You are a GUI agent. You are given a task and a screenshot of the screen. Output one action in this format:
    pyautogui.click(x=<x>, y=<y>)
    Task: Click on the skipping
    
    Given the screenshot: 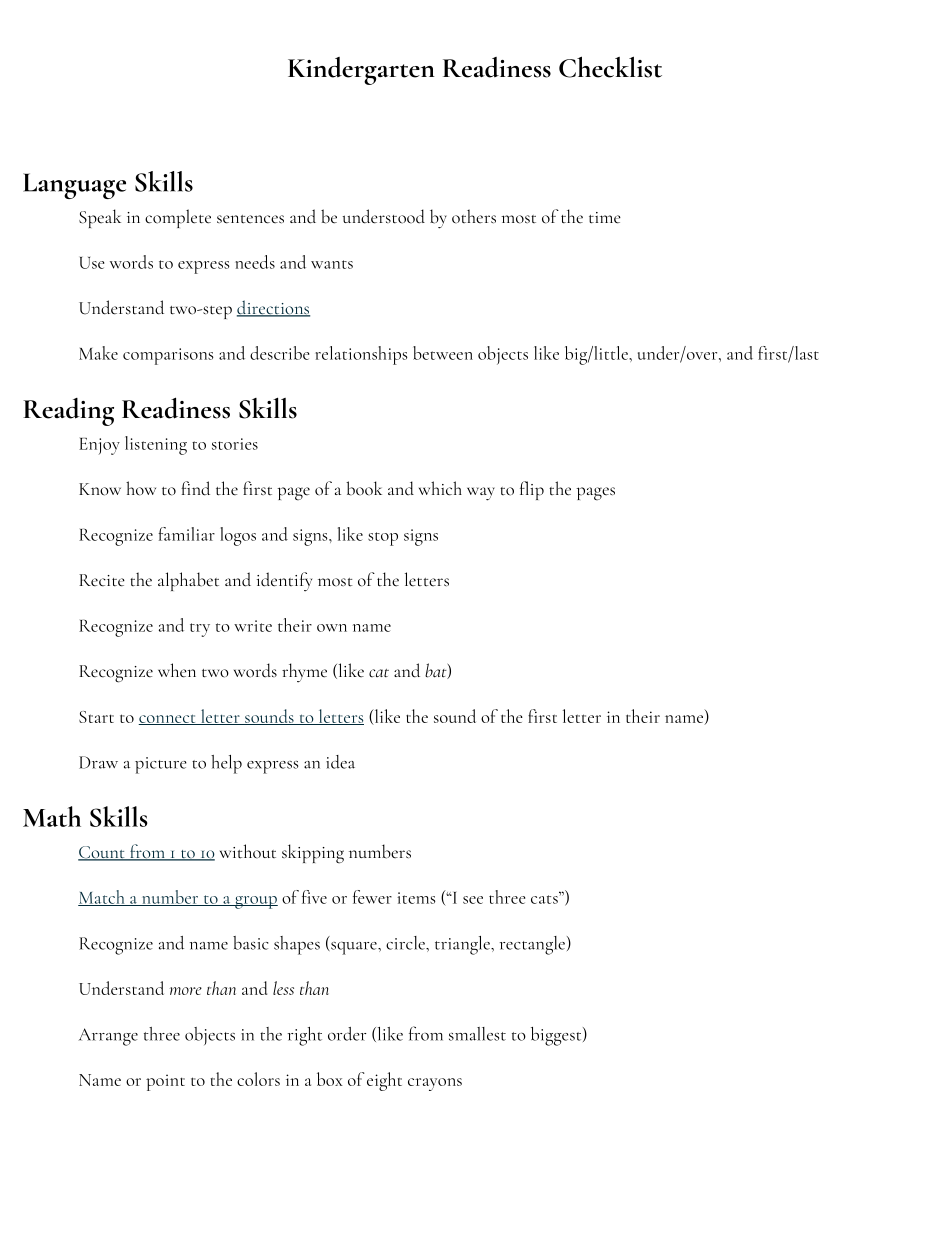 What is the action you would take?
    pyautogui.click(x=313, y=854)
